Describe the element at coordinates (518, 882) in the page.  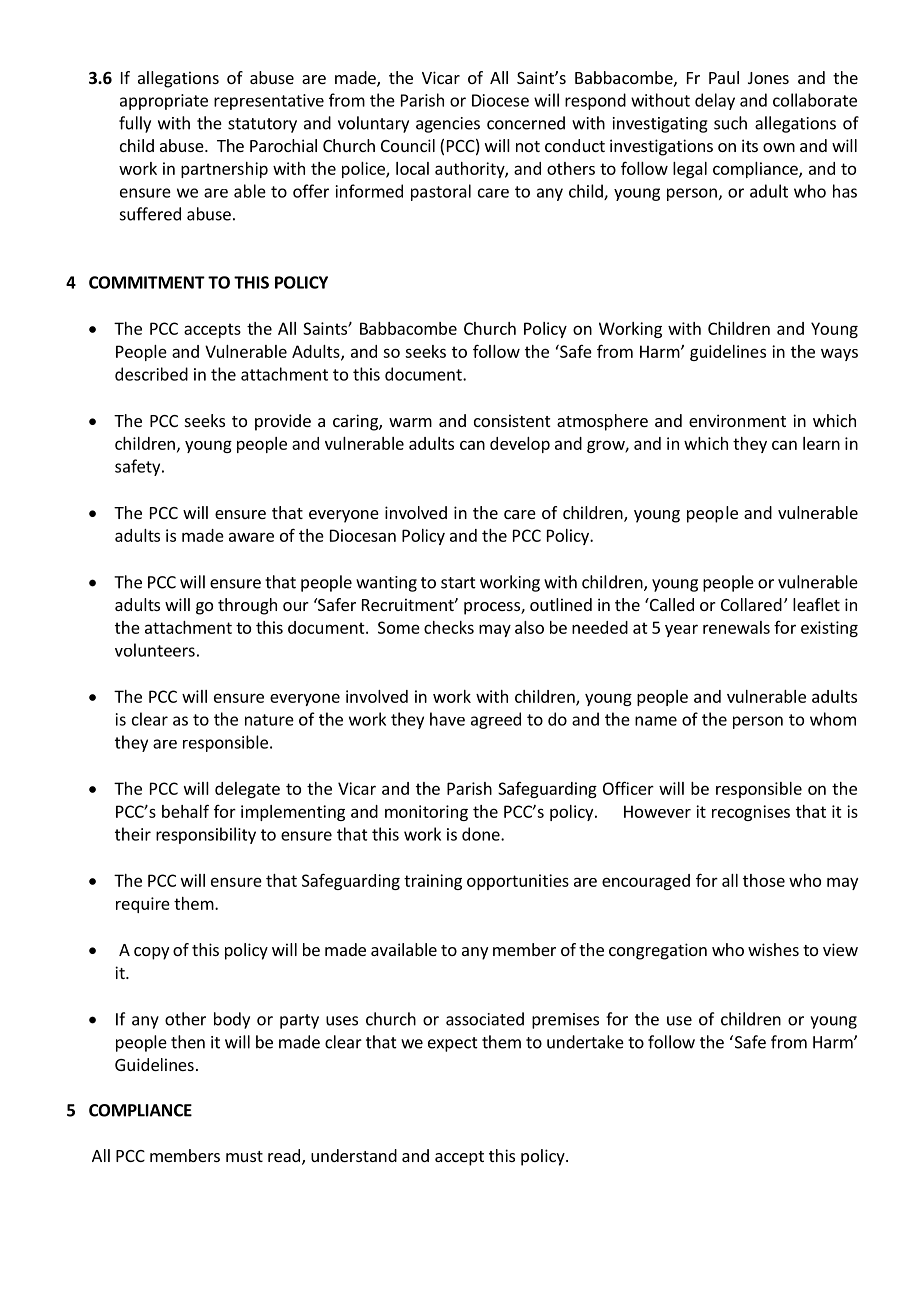
I see `opportunities` at that location.
